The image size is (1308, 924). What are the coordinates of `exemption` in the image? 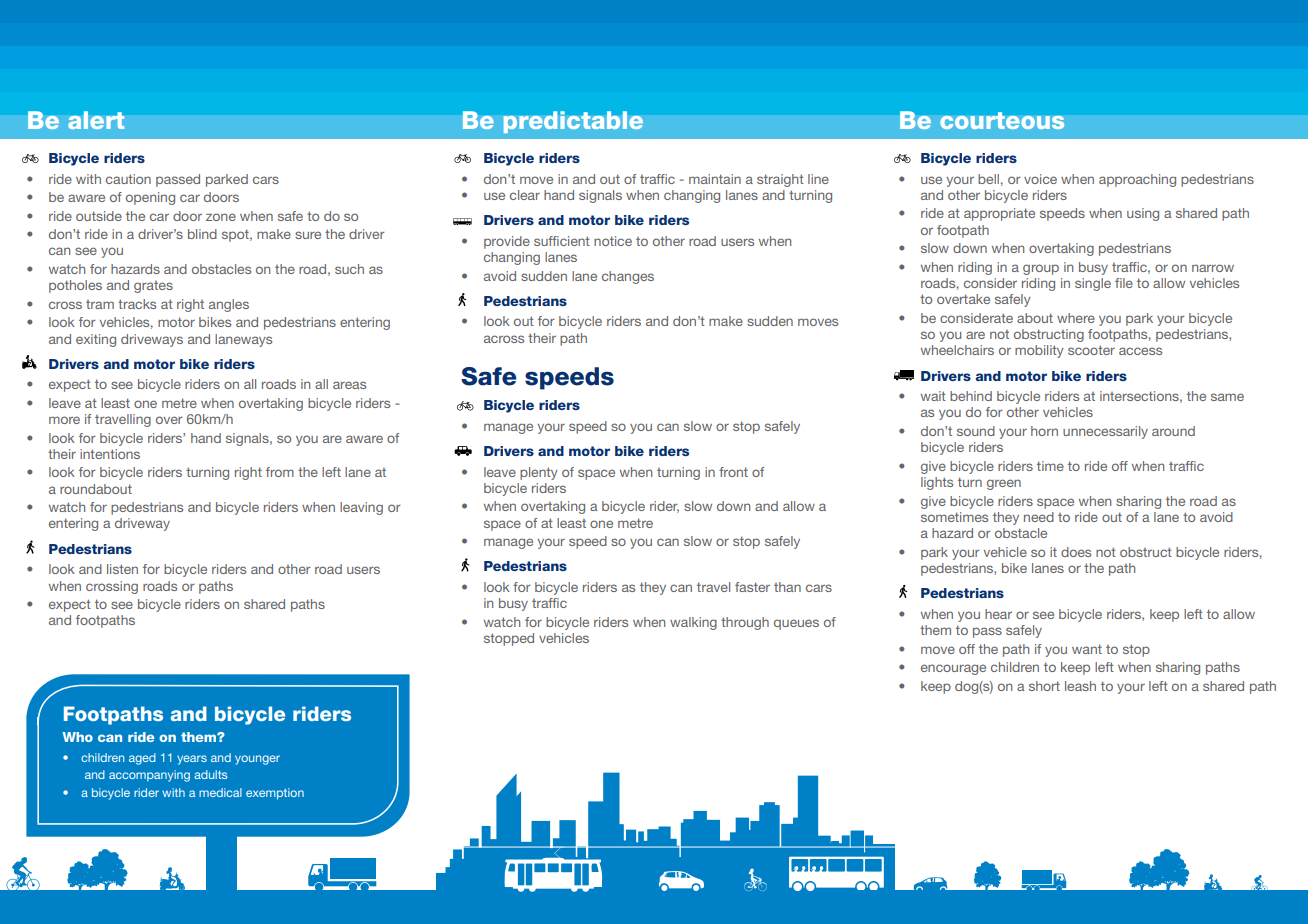 It's located at (275, 794).
